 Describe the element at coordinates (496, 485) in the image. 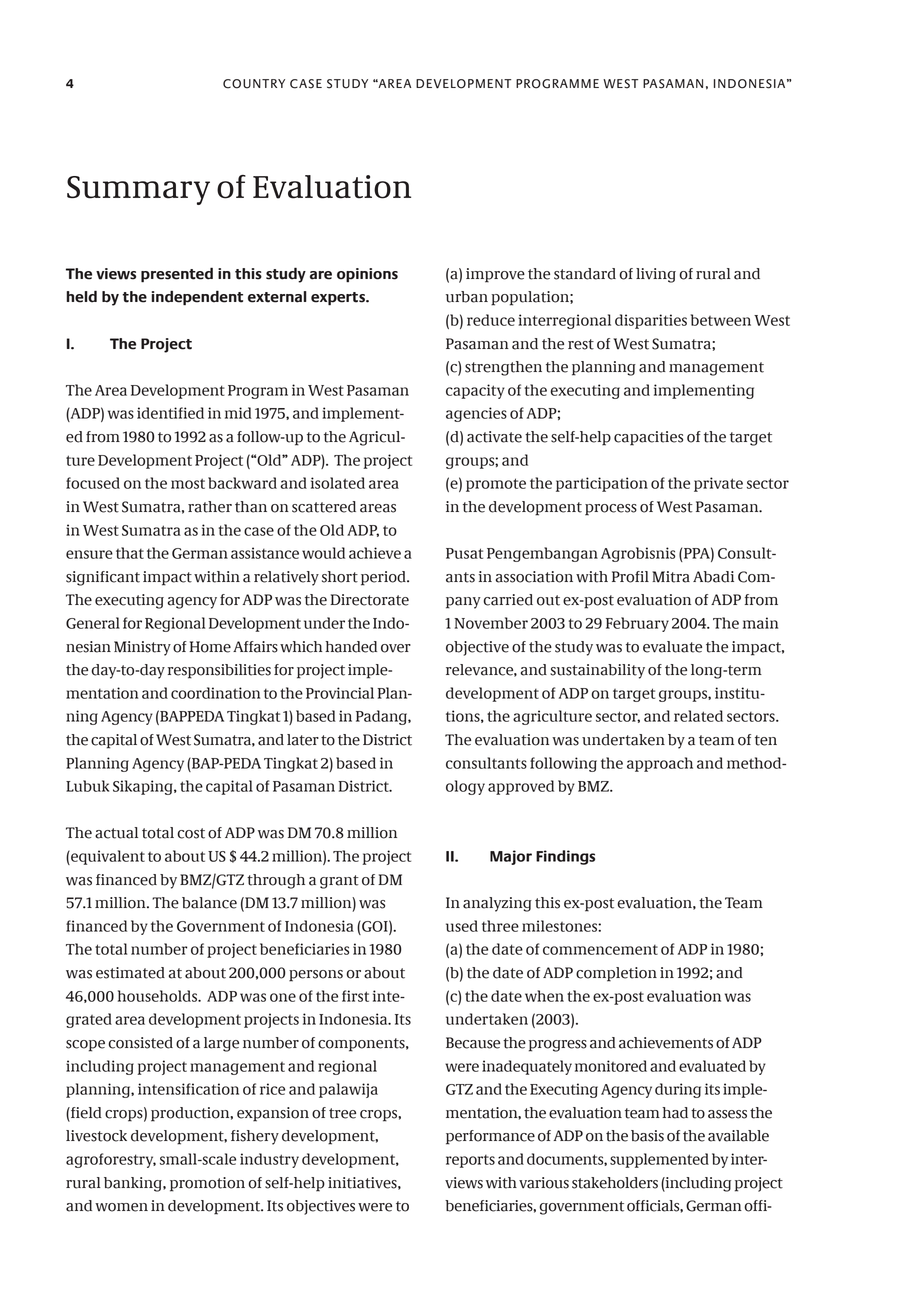

I see `promote` at that location.
